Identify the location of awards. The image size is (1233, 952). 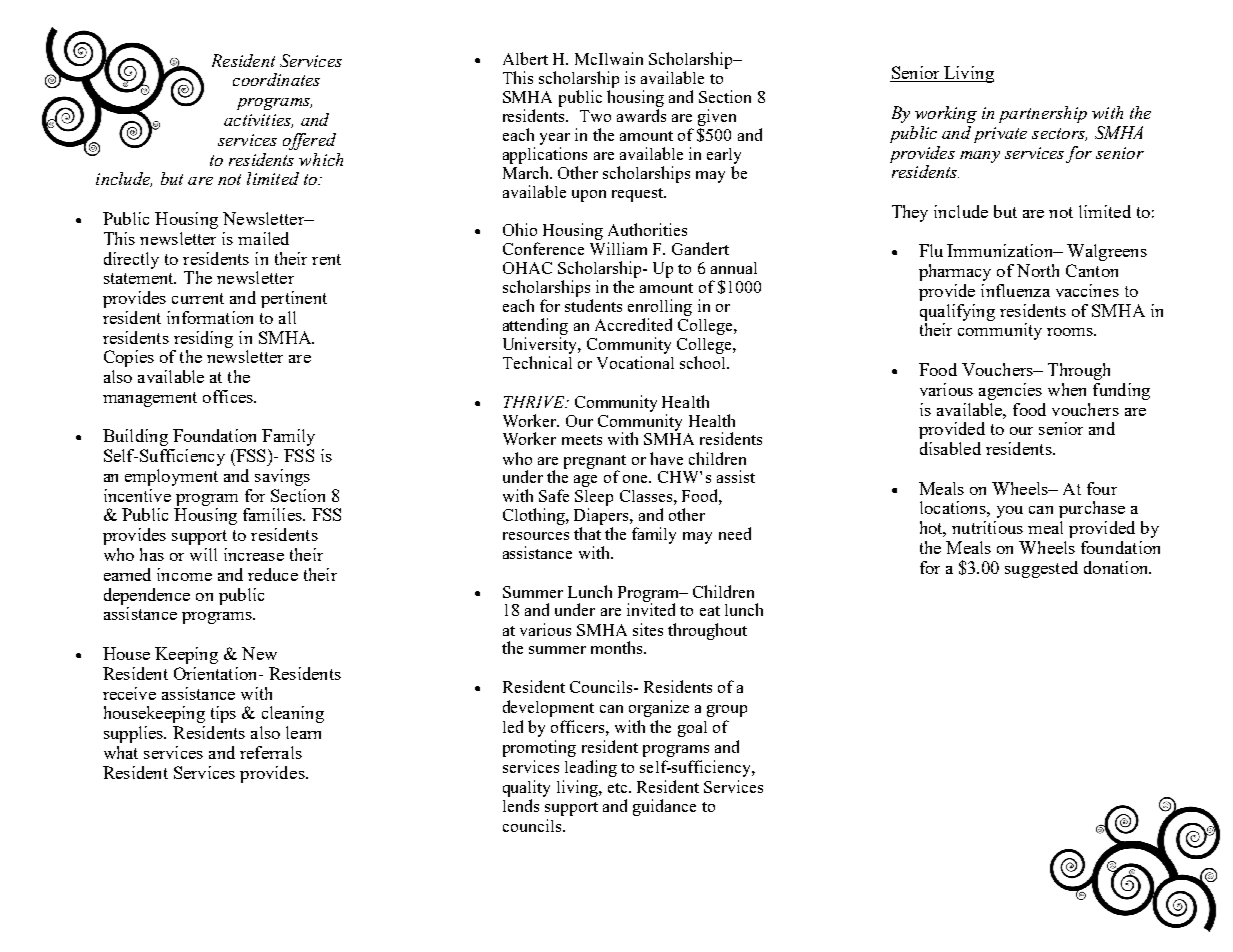
(641, 115).
